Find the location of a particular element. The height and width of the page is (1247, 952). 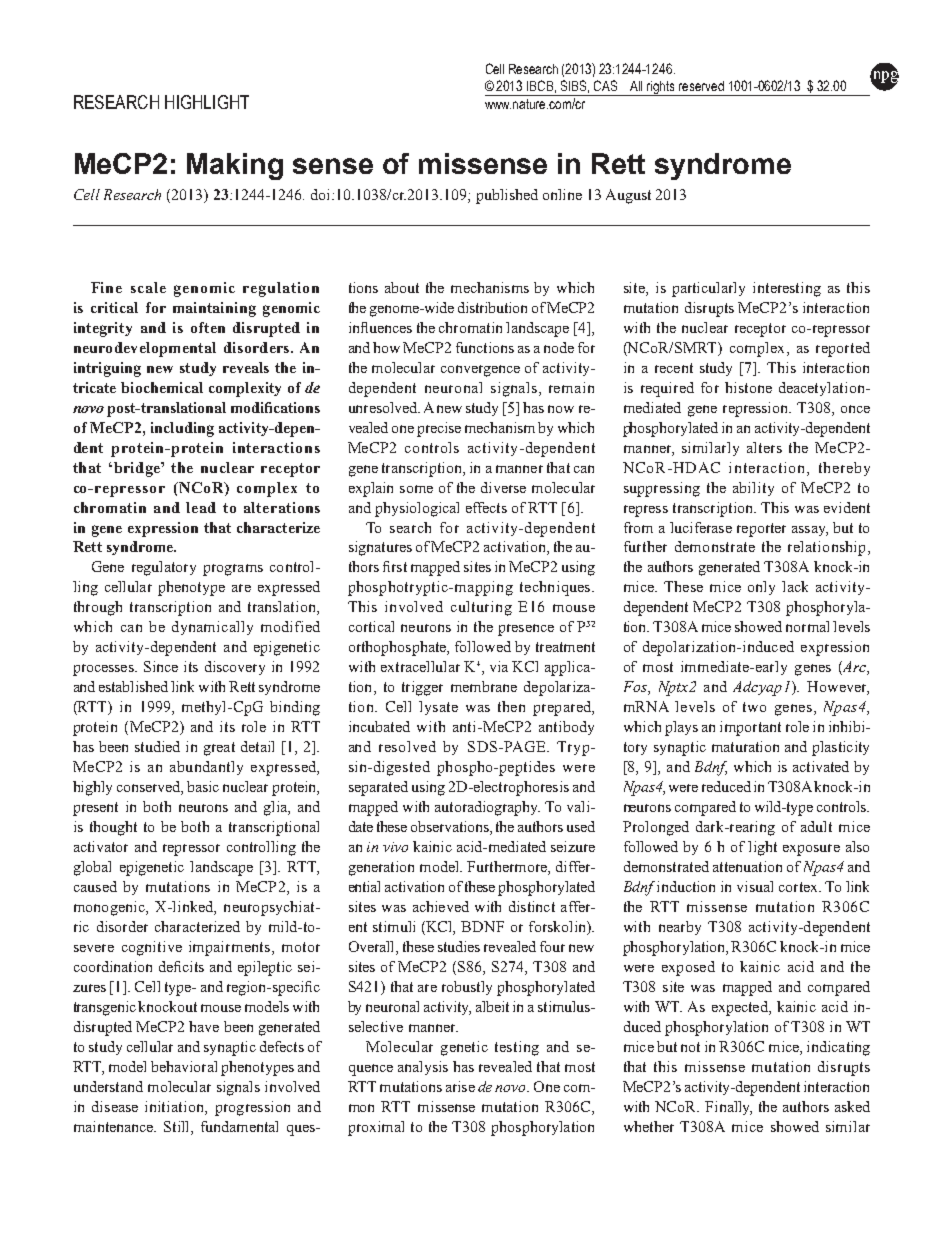

reserved is located at coordinates (701, 86).
